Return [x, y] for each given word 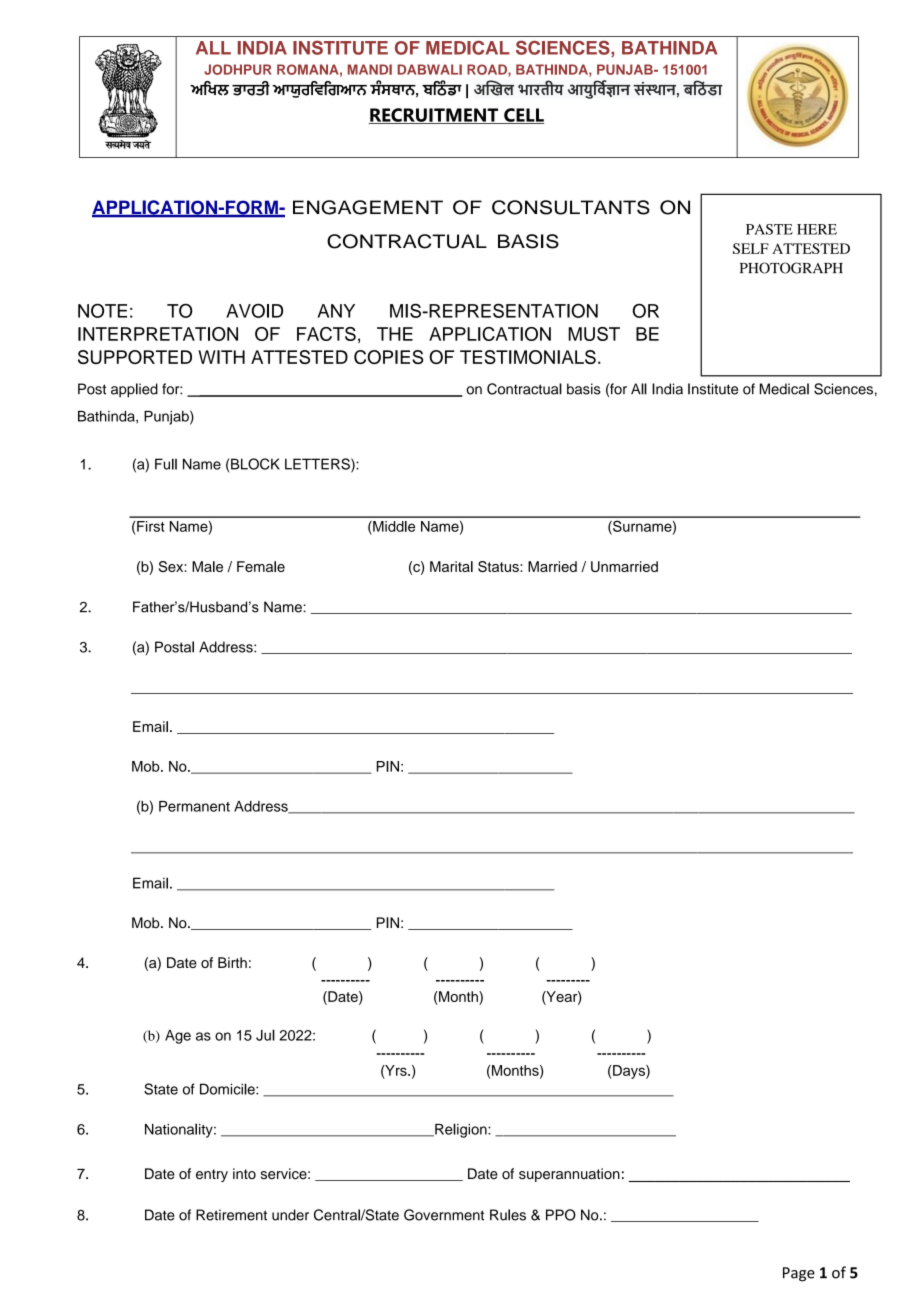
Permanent [194, 806]
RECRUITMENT [435, 116]
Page [799, 1274]
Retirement [231, 1215]
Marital [451, 566]
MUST [594, 334]
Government [444, 1215]
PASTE [769, 229]
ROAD [488, 70]
